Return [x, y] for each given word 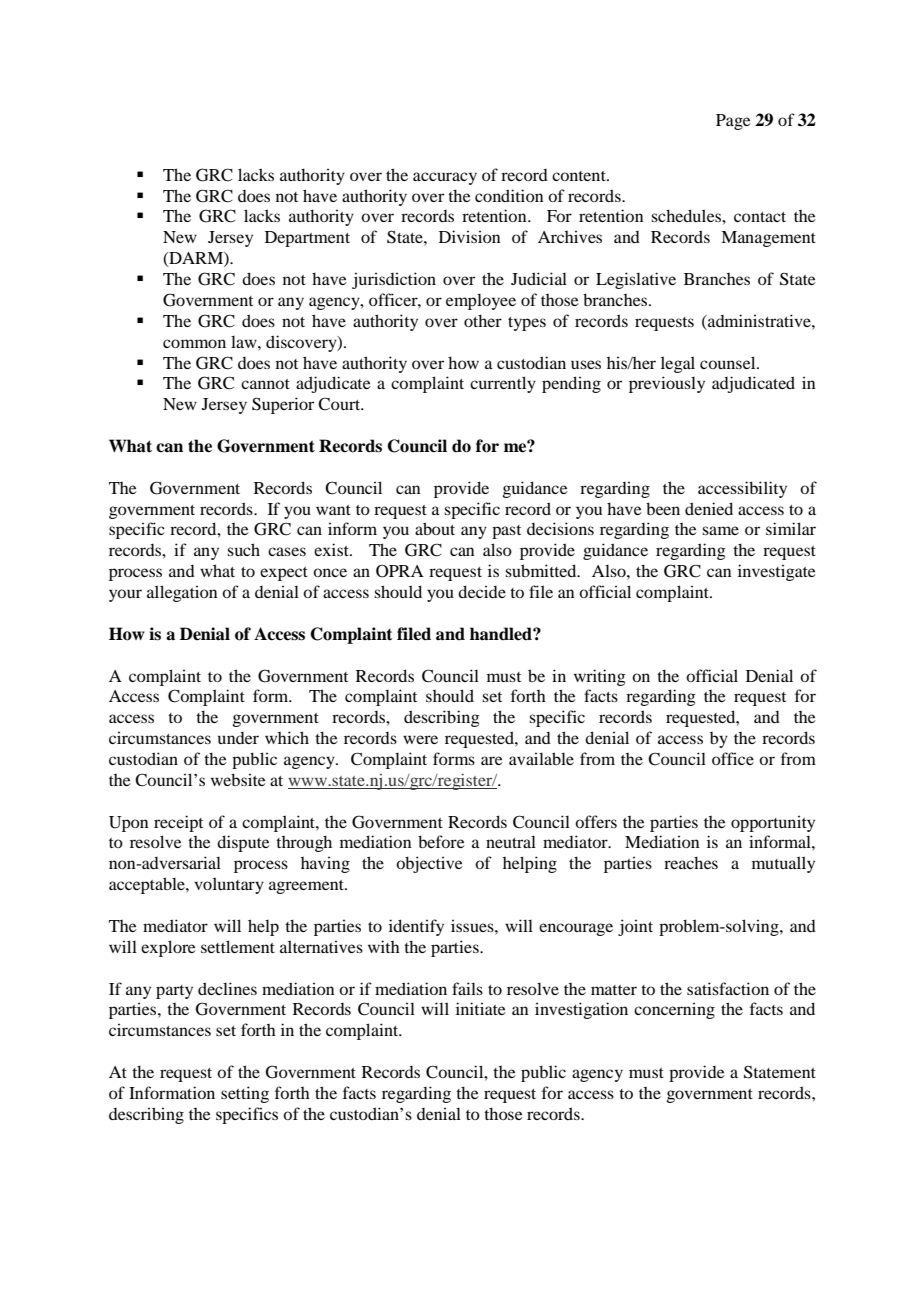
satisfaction [728, 988]
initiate [481, 1008]
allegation [182, 593]
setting [245, 1094]
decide [482, 591]
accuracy [445, 178]
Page [733, 122]
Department [307, 239]
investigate [777, 572]
